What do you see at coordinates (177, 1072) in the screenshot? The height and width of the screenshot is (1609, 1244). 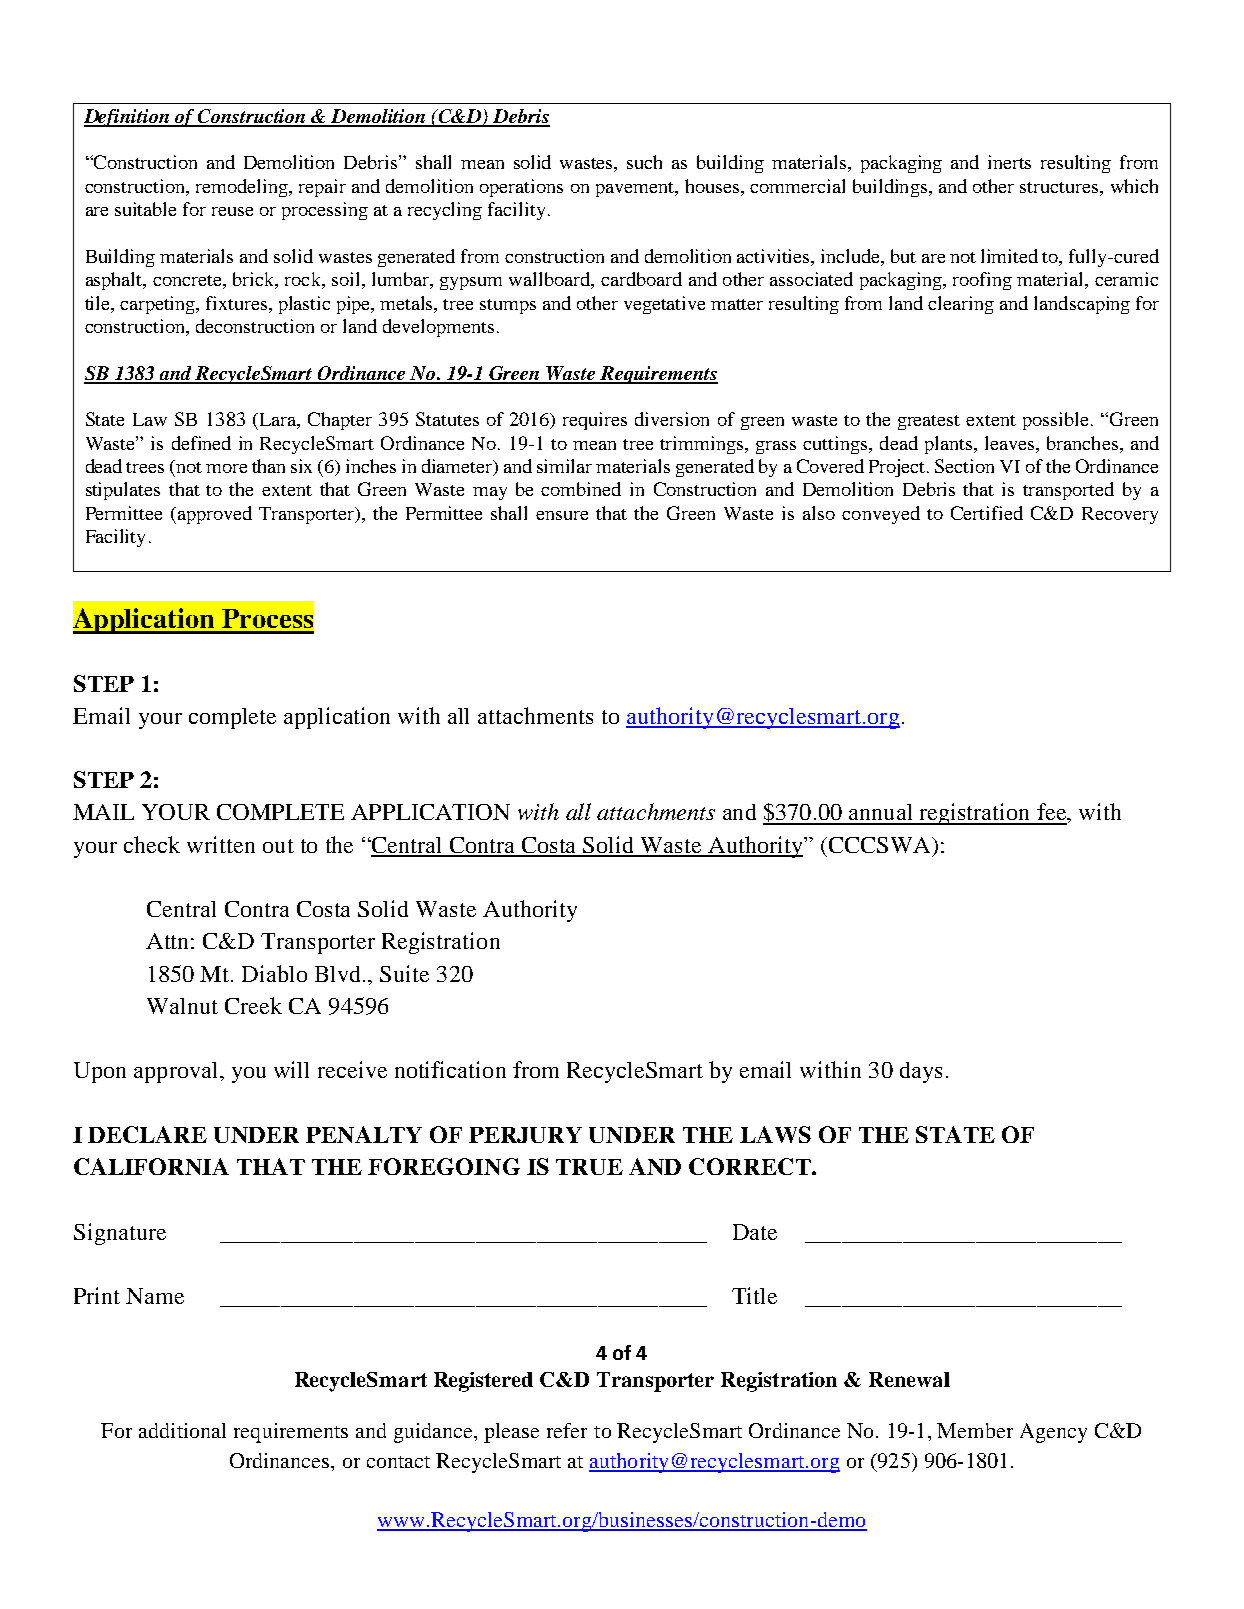 I see `approval` at bounding box center [177, 1072].
